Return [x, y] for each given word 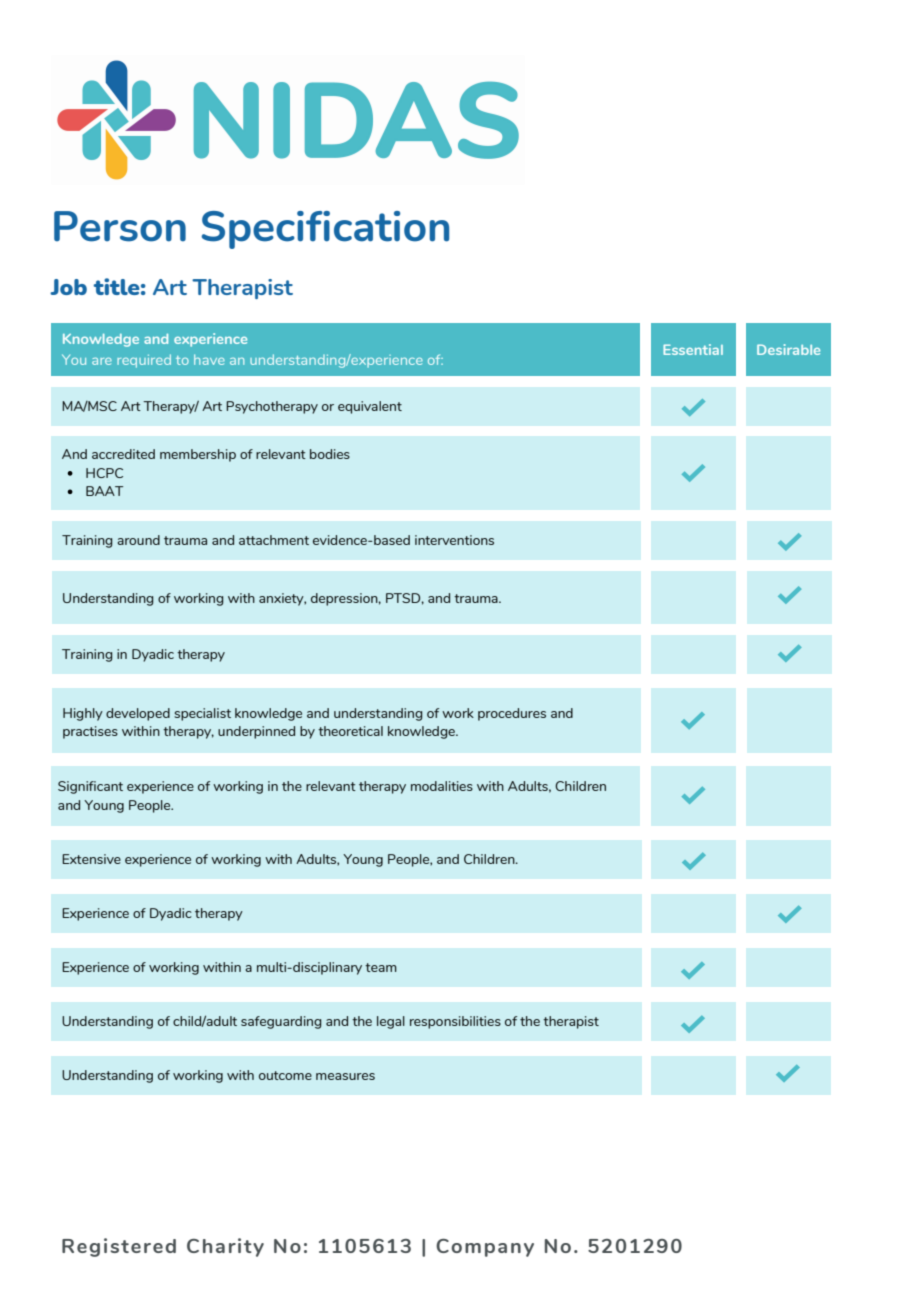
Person [120, 226]
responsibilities [455, 1022]
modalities [442, 786]
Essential [693, 349]
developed [138, 714]
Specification [325, 230]
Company [485, 1248]
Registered [119, 1247]
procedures [512, 714]
